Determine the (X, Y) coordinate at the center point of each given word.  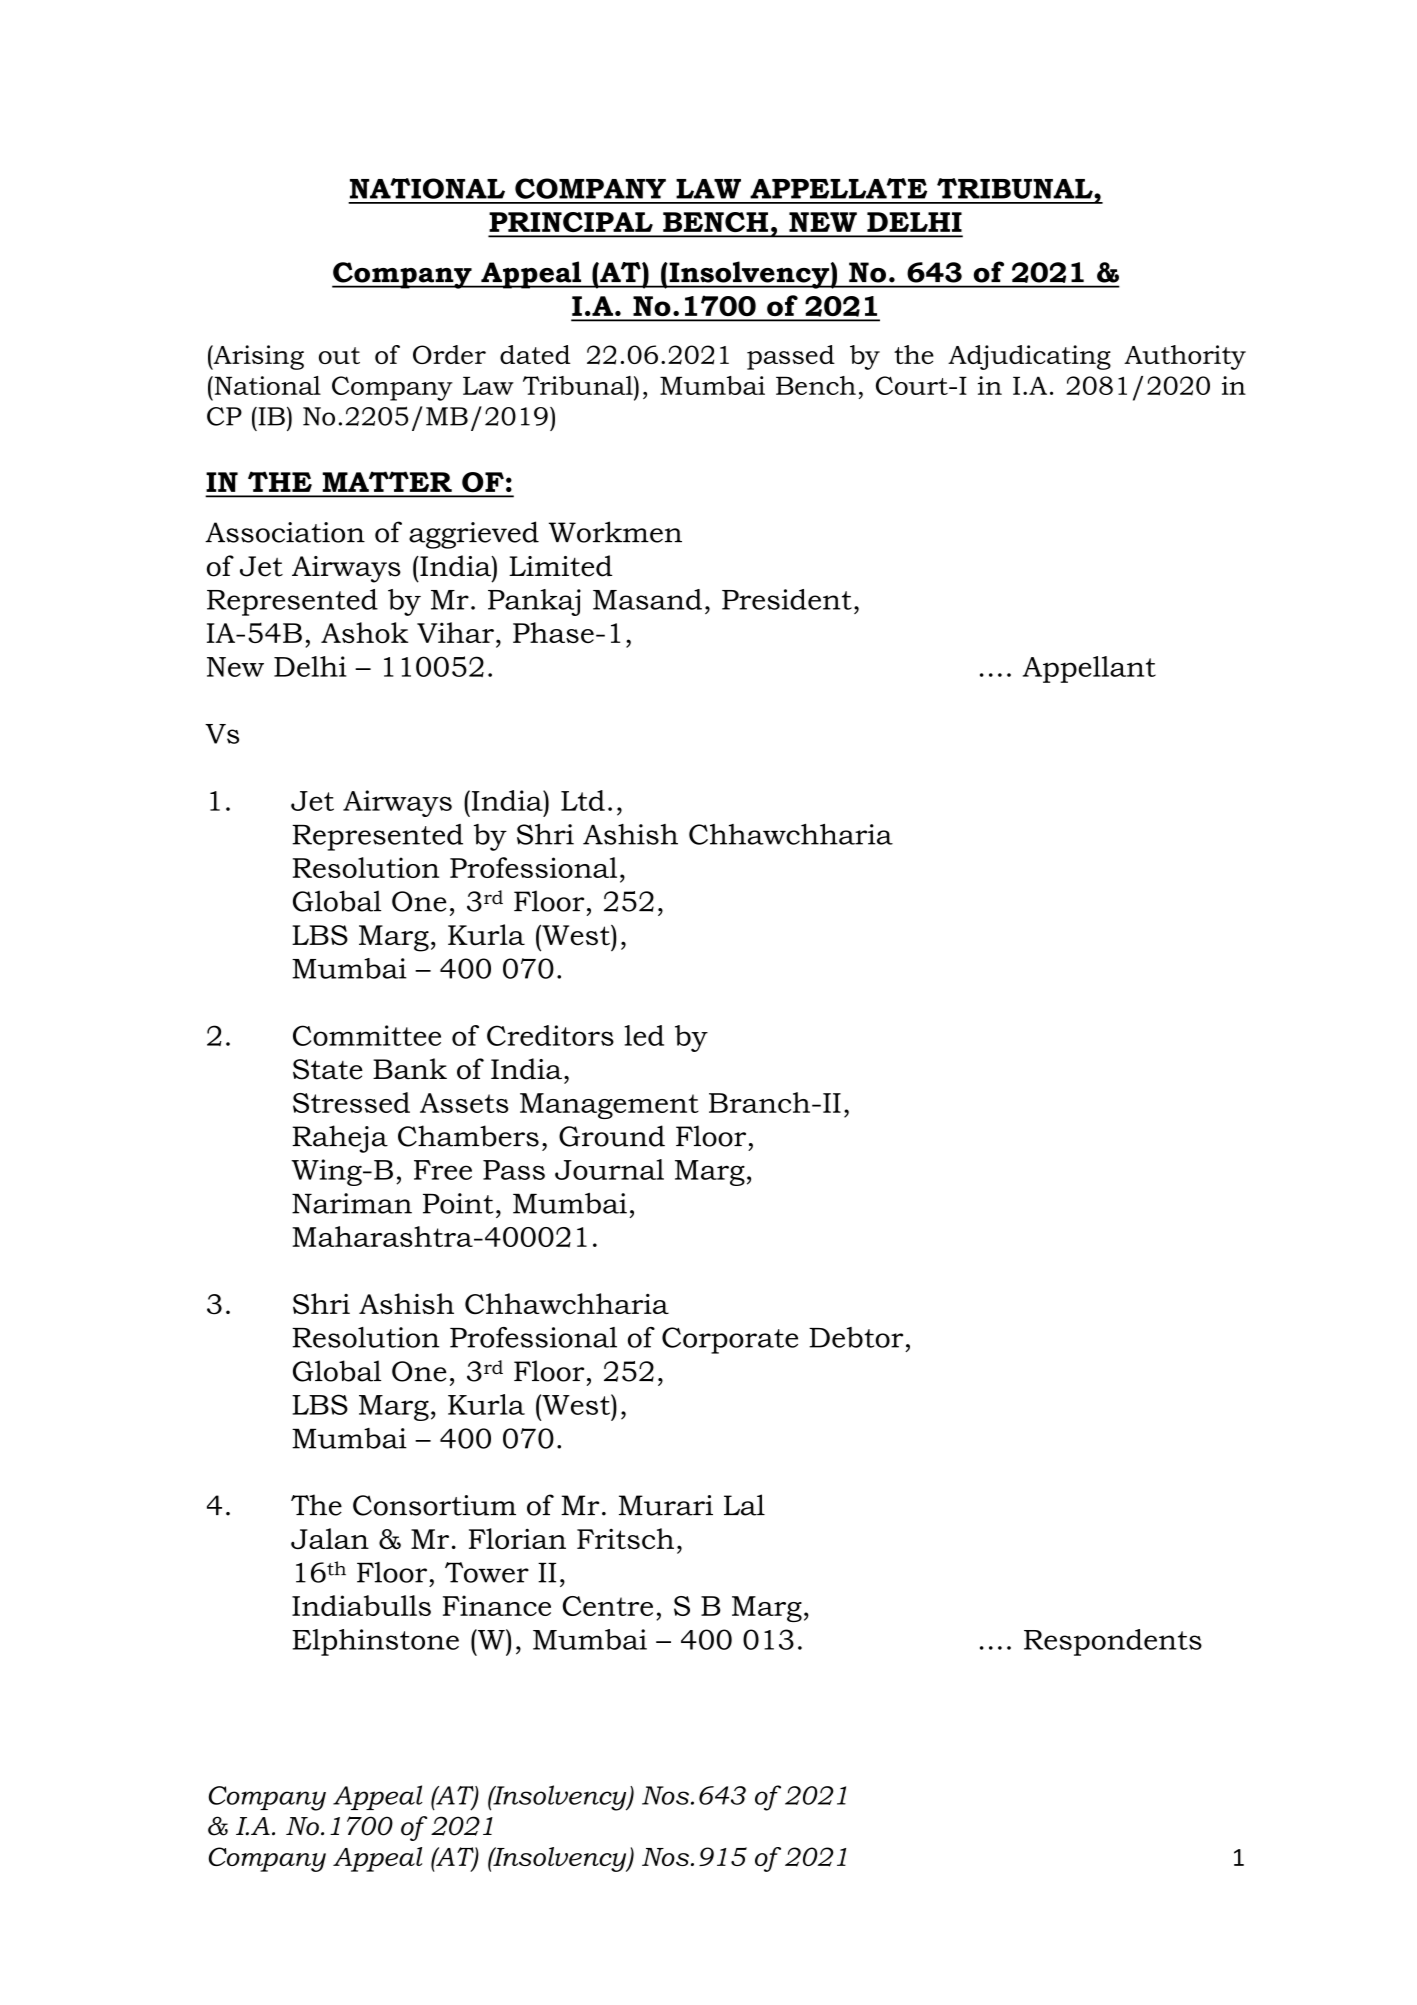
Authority (1185, 357)
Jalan (330, 1538)
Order (449, 354)
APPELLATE (838, 188)
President (787, 599)
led (644, 1035)
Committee (367, 1035)
